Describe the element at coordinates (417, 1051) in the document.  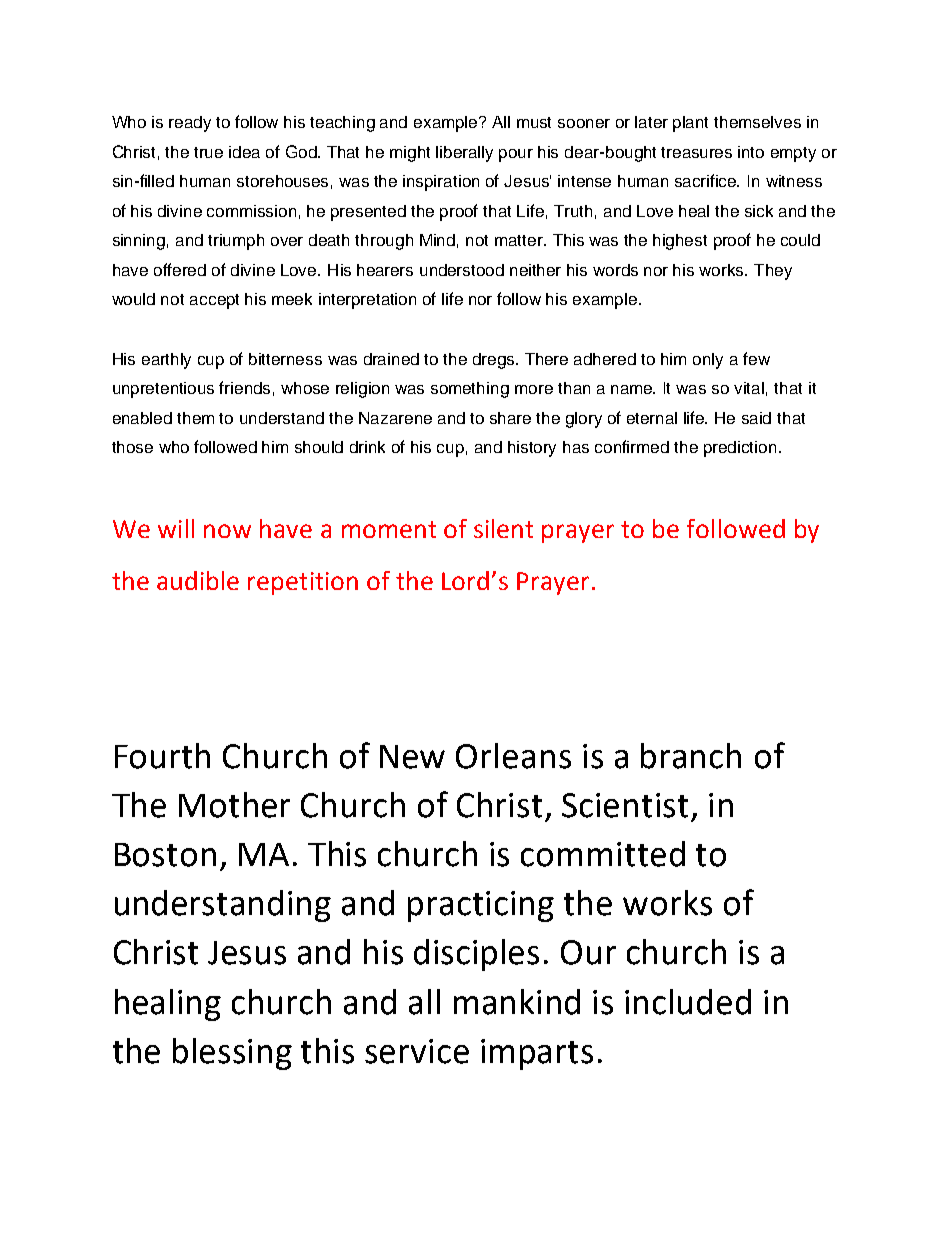
I see `service` at that location.
